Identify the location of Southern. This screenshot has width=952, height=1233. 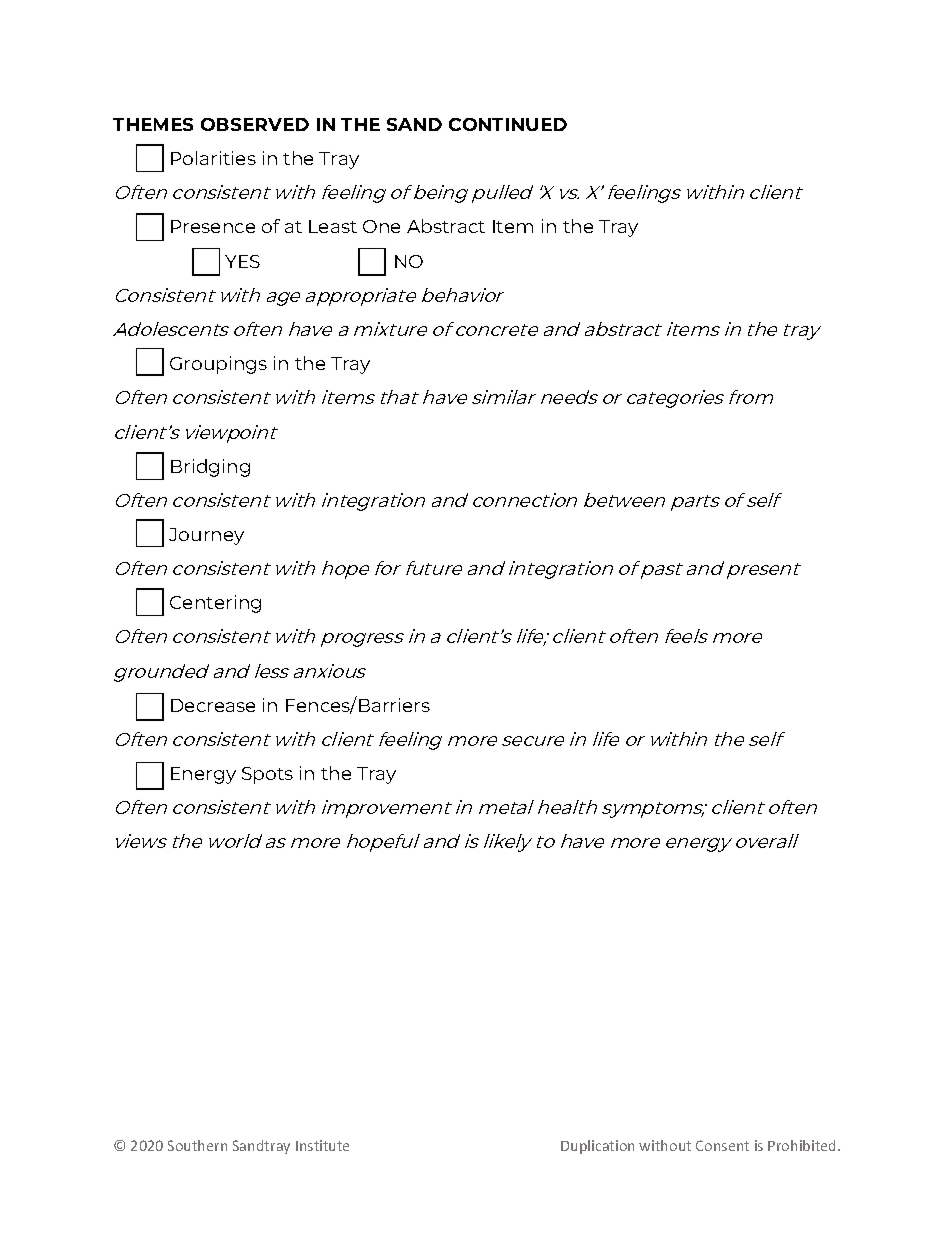
(197, 1145).
